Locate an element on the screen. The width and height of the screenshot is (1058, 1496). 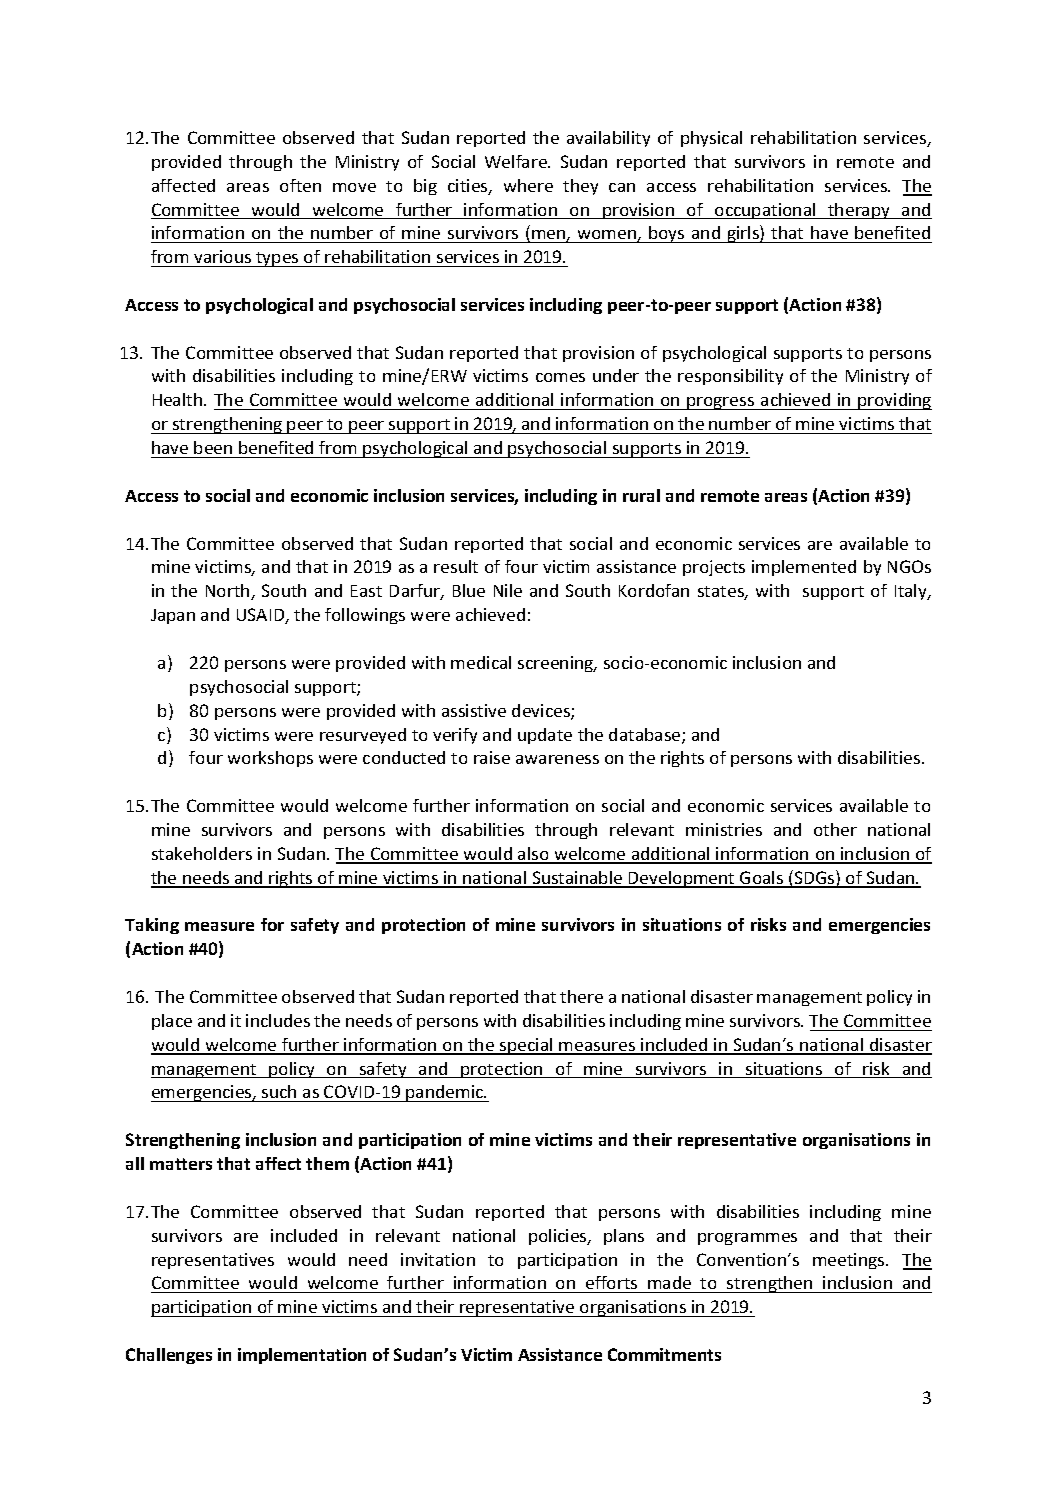
meetings is located at coordinates (850, 1261).
